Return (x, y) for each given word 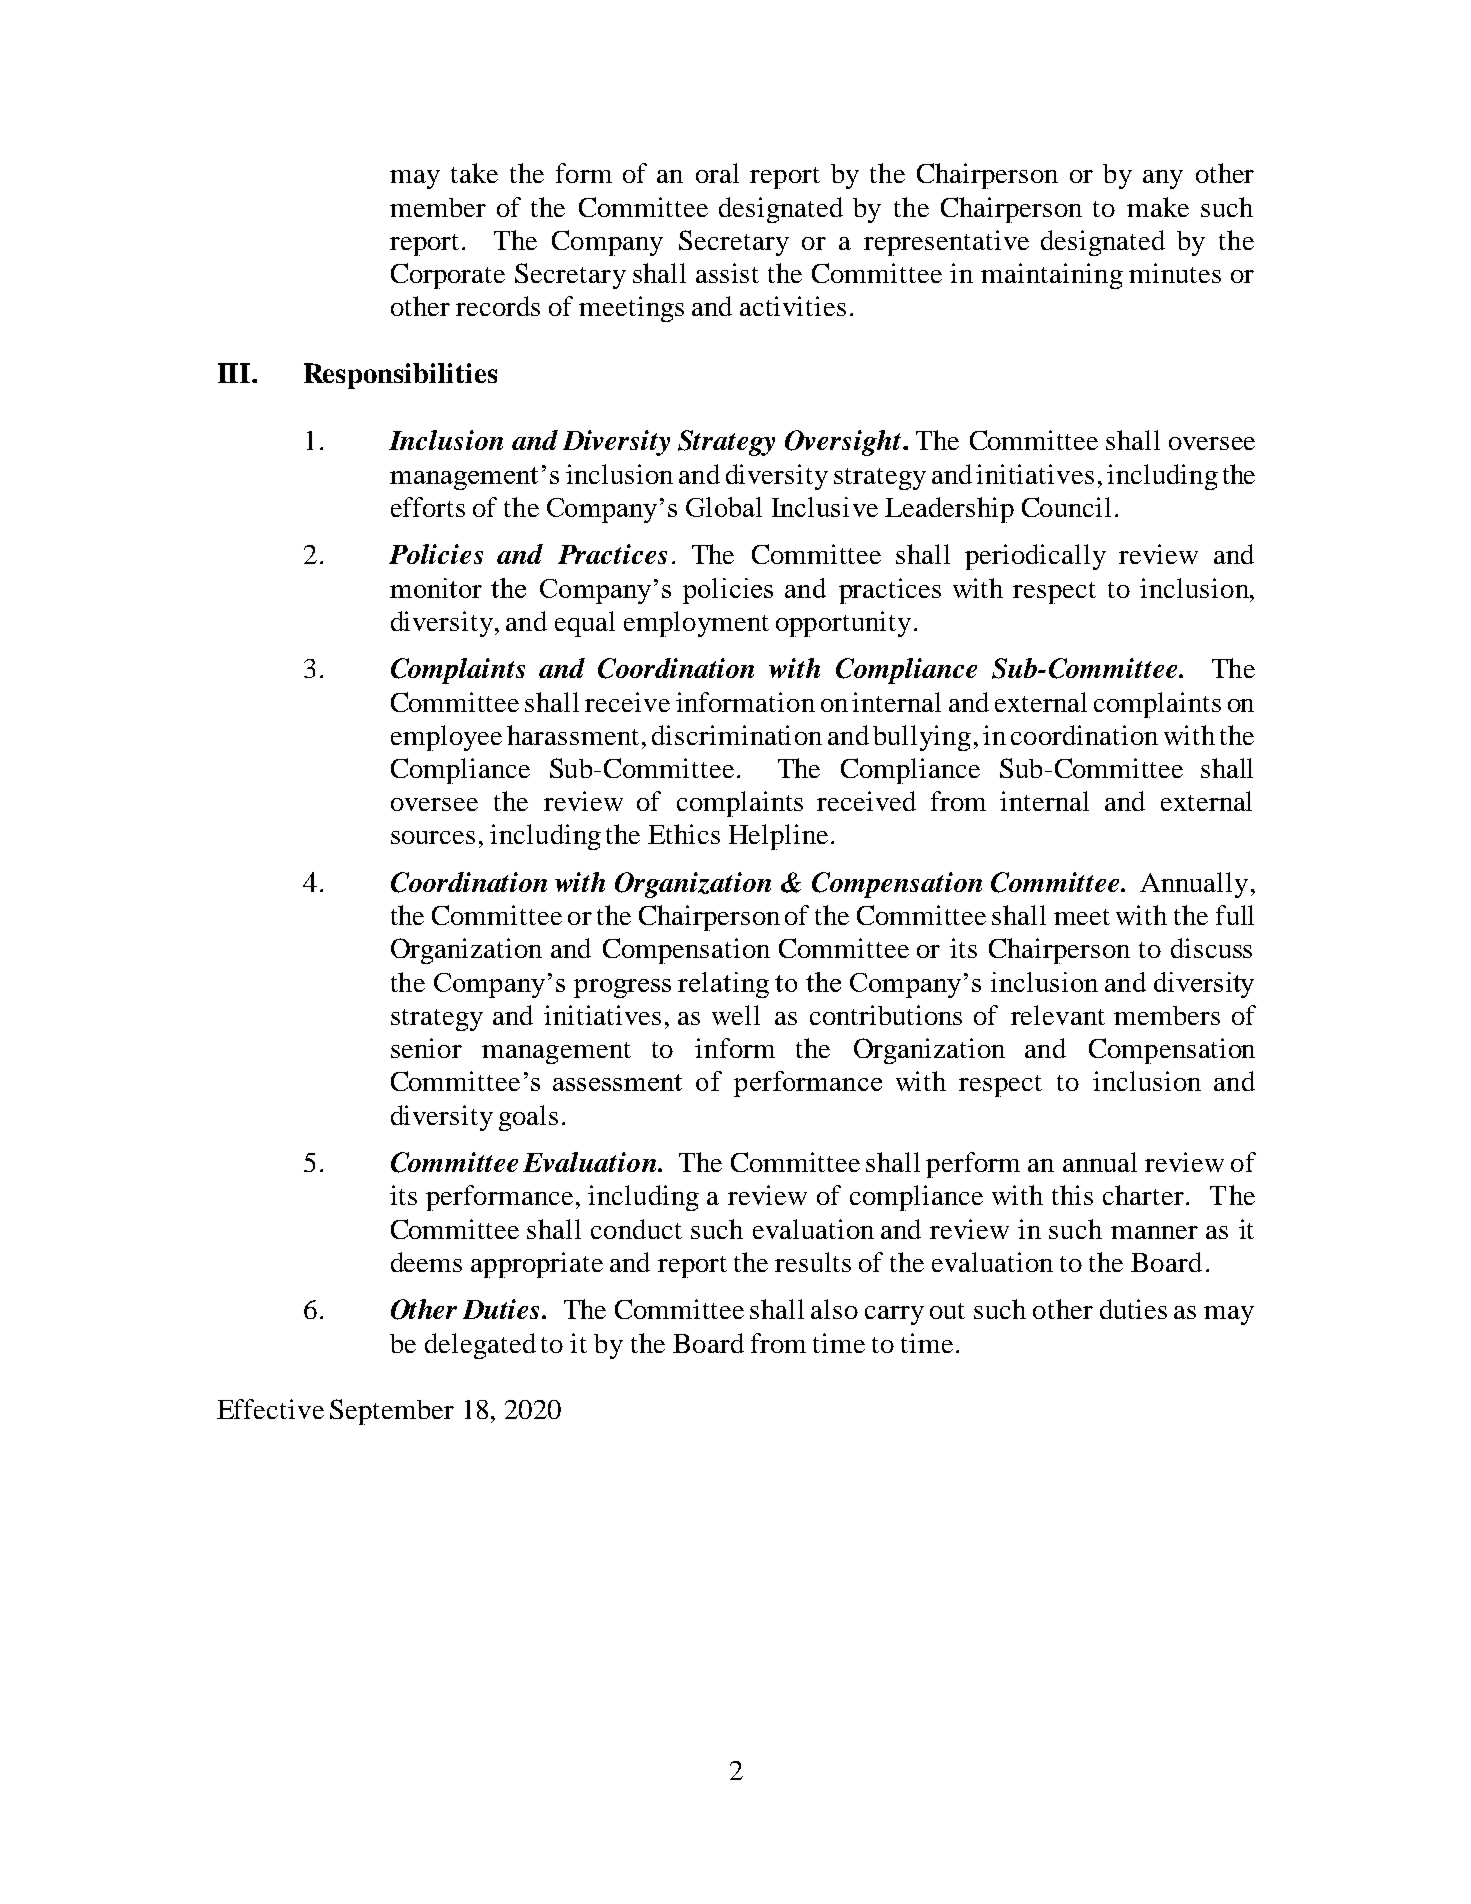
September (392, 1412)
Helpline (778, 837)
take (474, 173)
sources (433, 837)
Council (1066, 507)
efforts (428, 507)
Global (724, 507)
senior (426, 1048)
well (736, 1015)
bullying (922, 738)
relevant (1058, 1015)
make (1158, 207)
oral (717, 173)
